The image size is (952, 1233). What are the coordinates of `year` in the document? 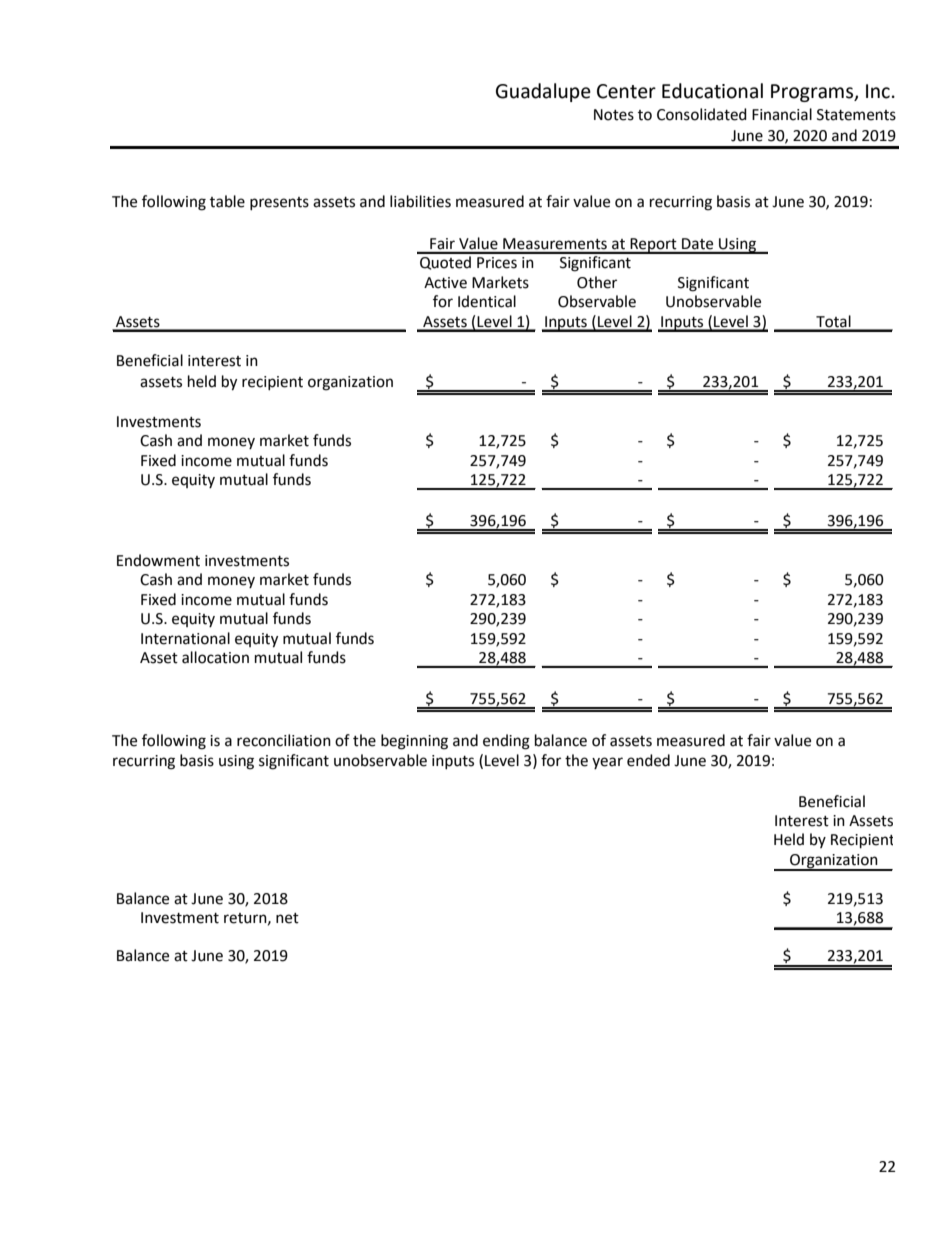 It's located at (607, 763).
